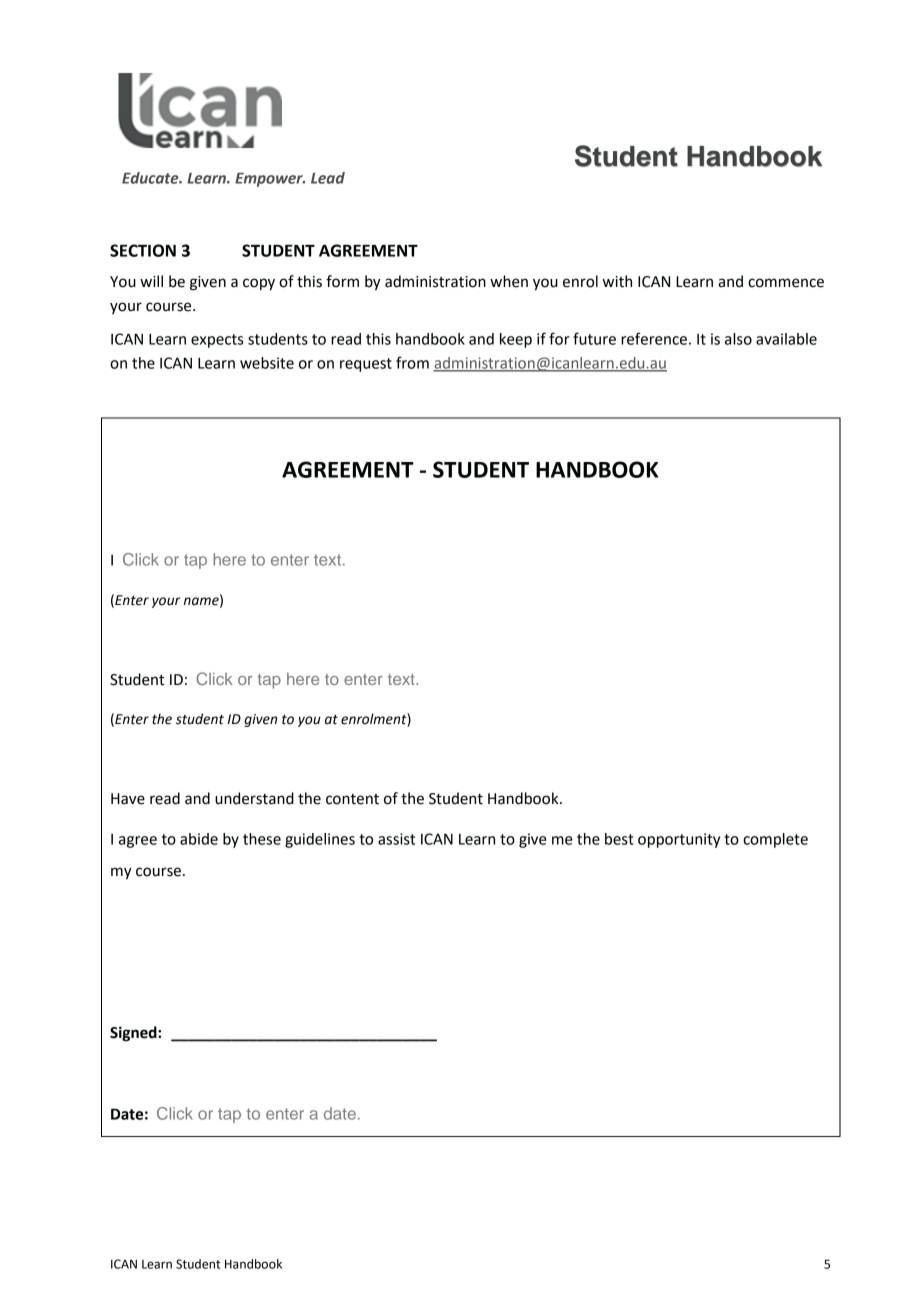 Image resolution: width=924 pixels, height=1308 pixels. Describe the element at coordinates (352, 799) in the document. I see `content` at that location.
